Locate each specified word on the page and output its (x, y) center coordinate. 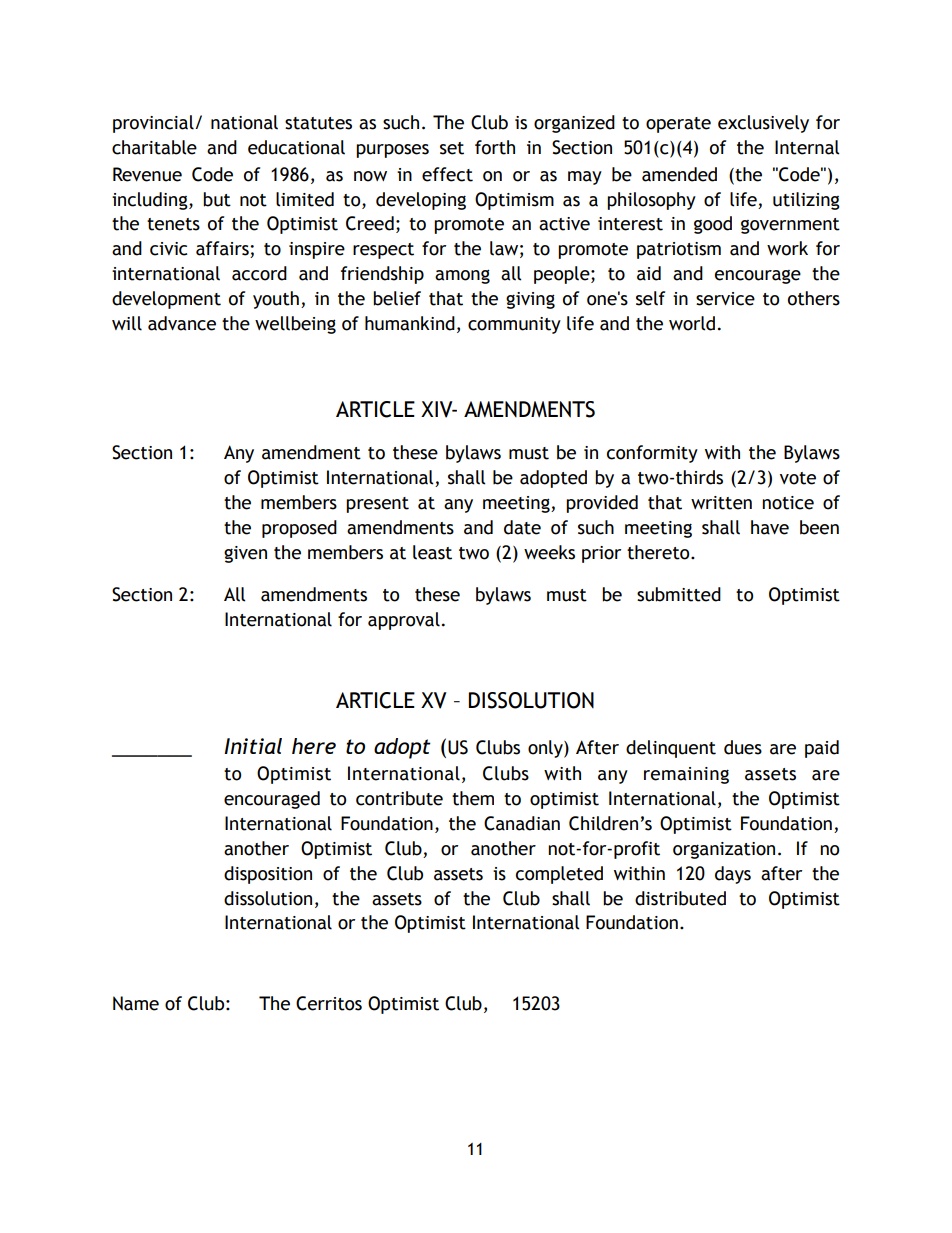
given (245, 554)
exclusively (763, 124)
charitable (154, 147)
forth (495, 147)
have (770, 527)
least (432, 552)
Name (136, 1003)
